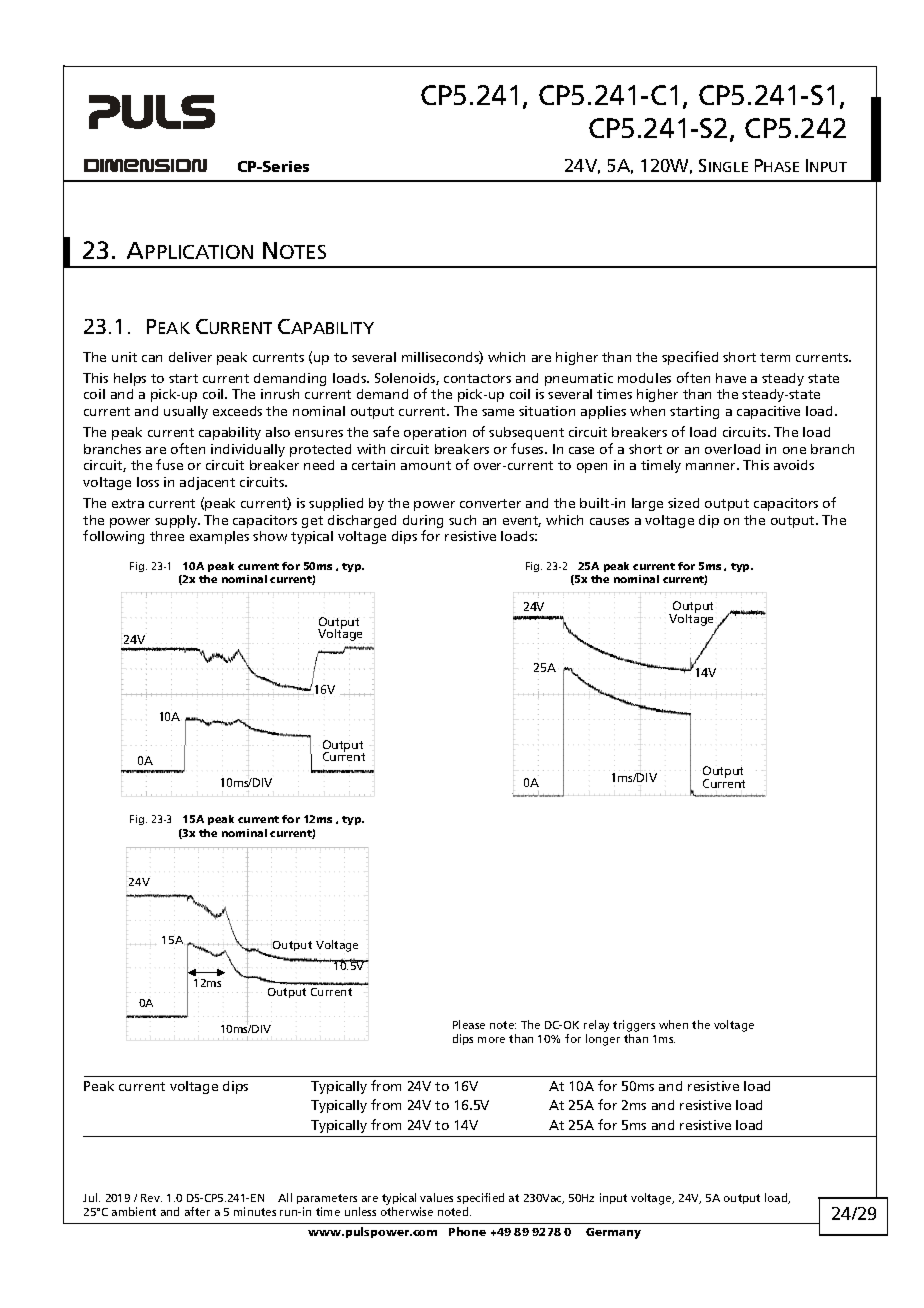  Describe the element at coordinates (190, 357) in the document. I see `deliver` at that location.
